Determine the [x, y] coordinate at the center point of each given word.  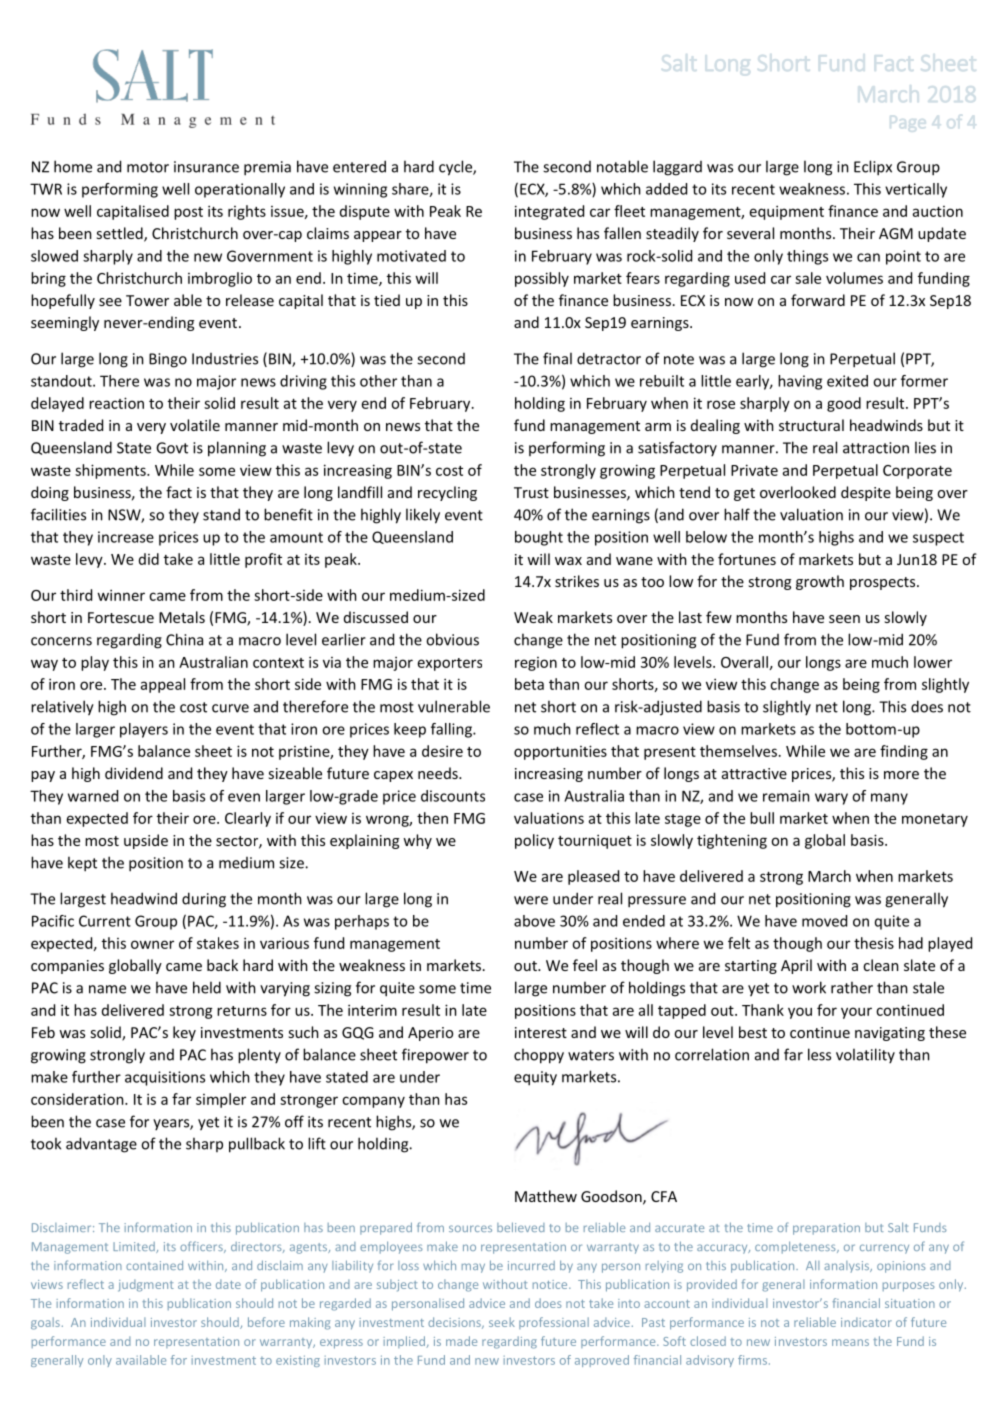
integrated [549, 212]
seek [502, 1322]
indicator [866, 1322]
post [188, 213]
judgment [146, 1285]
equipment [787, 212]
